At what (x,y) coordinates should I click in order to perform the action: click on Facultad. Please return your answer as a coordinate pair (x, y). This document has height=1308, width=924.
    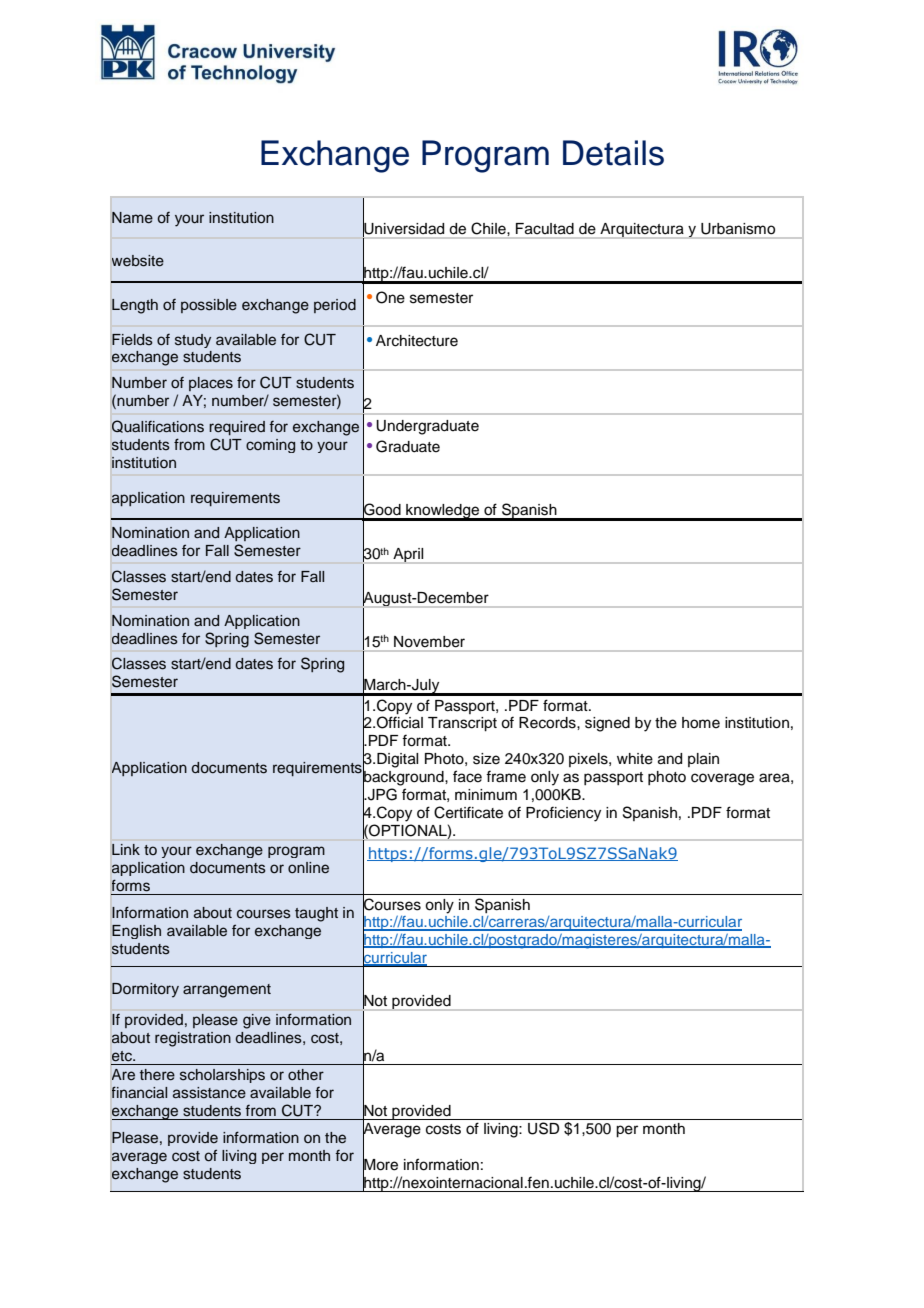
    Looking at the image, I should click on (545, 228).
